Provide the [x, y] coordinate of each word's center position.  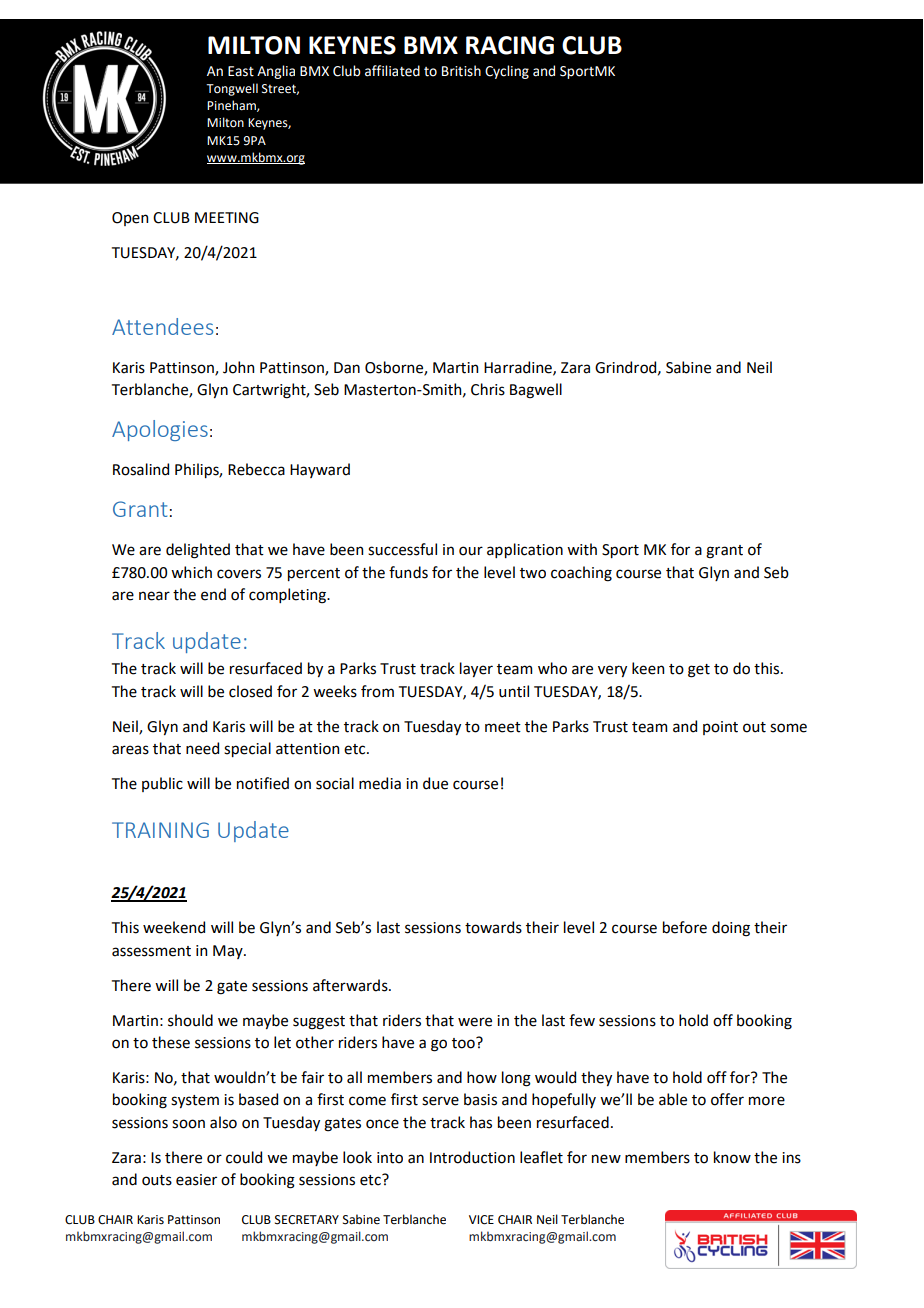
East [241, 71]
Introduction [472, 1157]
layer [476, 669]
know [732, 1157]
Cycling [507, 72]
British [461, 71]
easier [196, 1180]
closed [250, 691]
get [699, 671]
